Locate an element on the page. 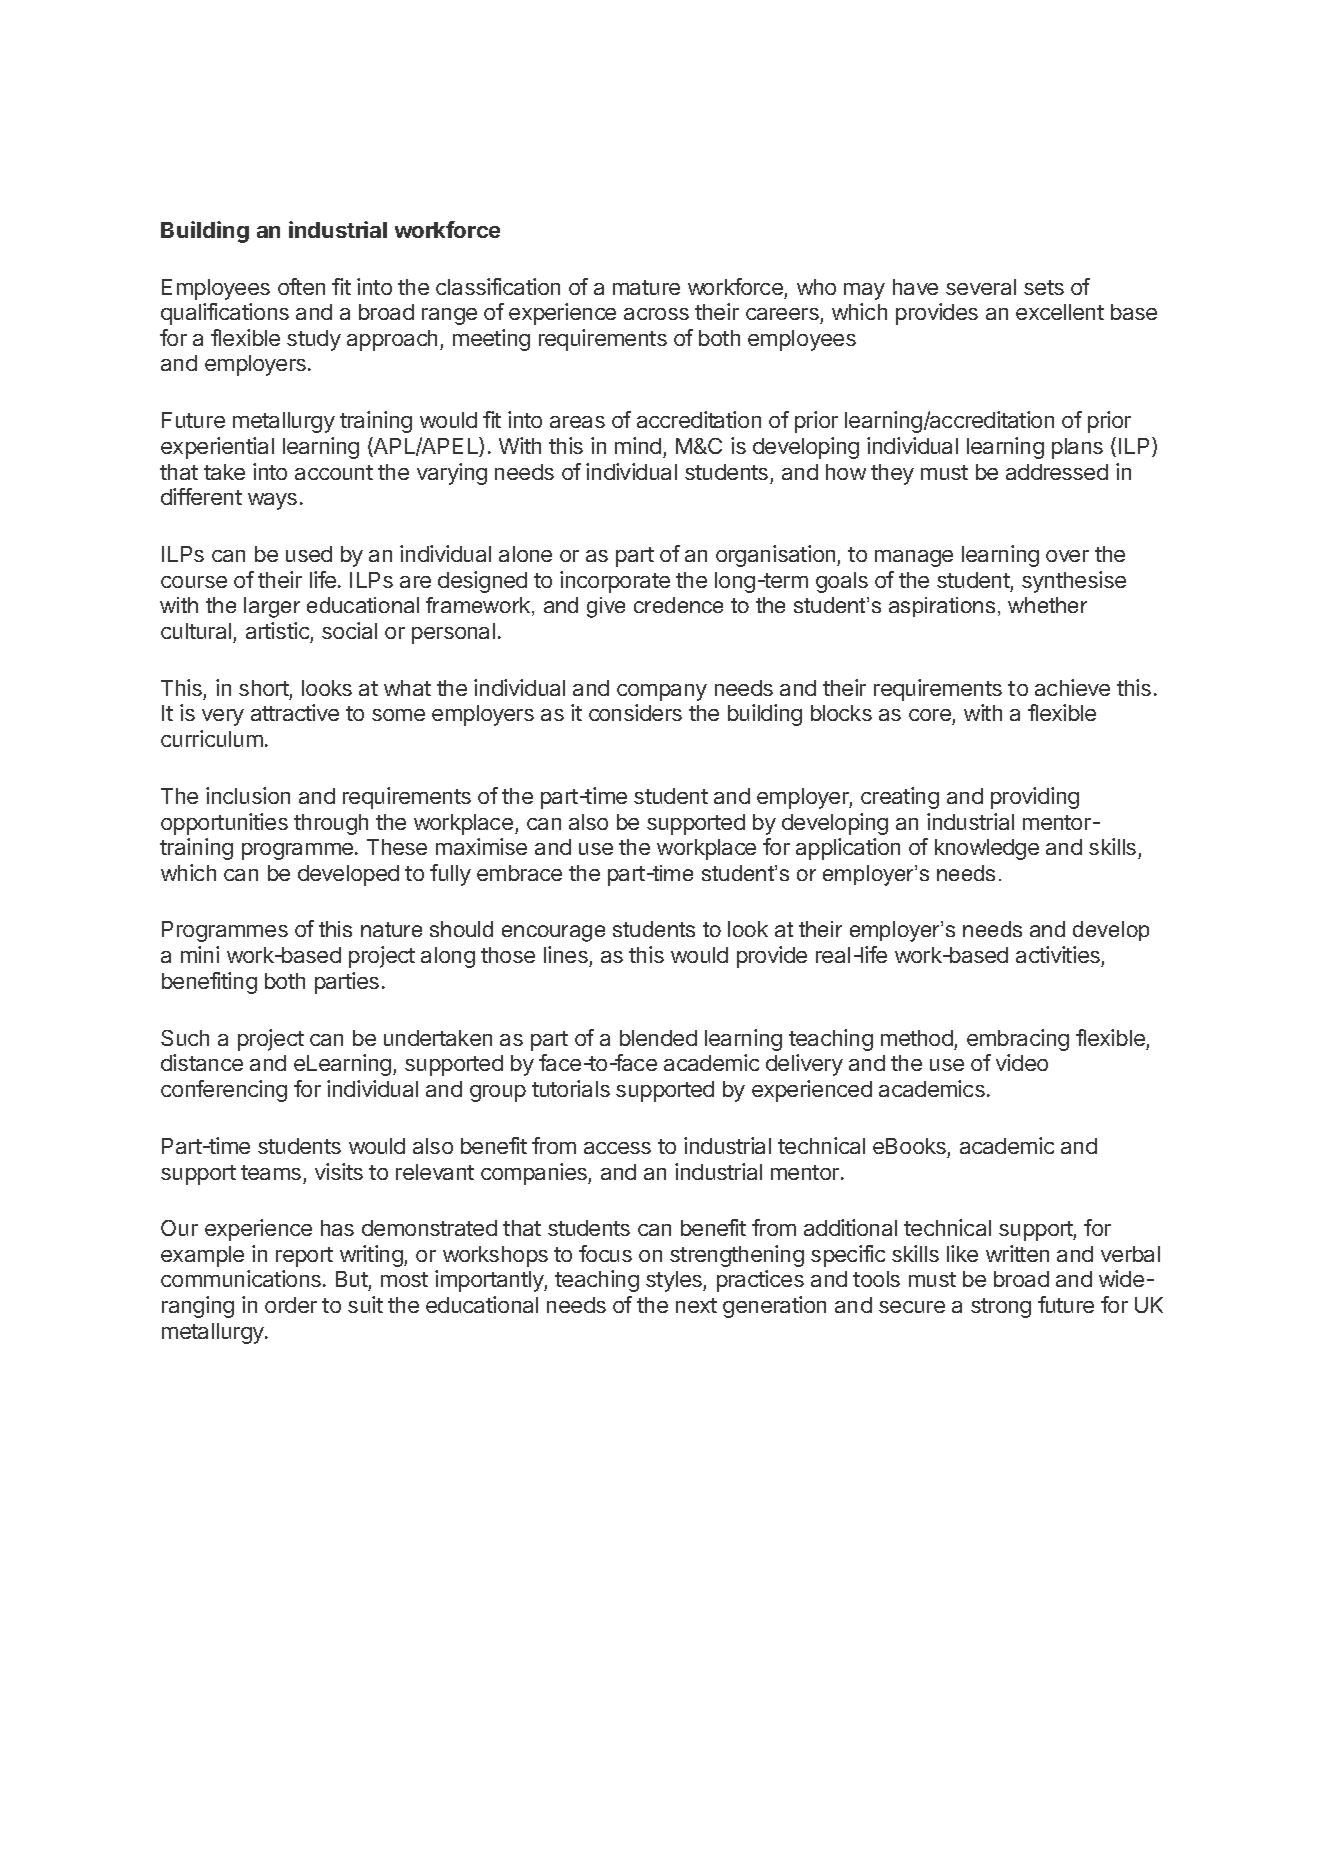 This image has height=1876, width=1327. incorporate is located at coordinates (615, 582).
